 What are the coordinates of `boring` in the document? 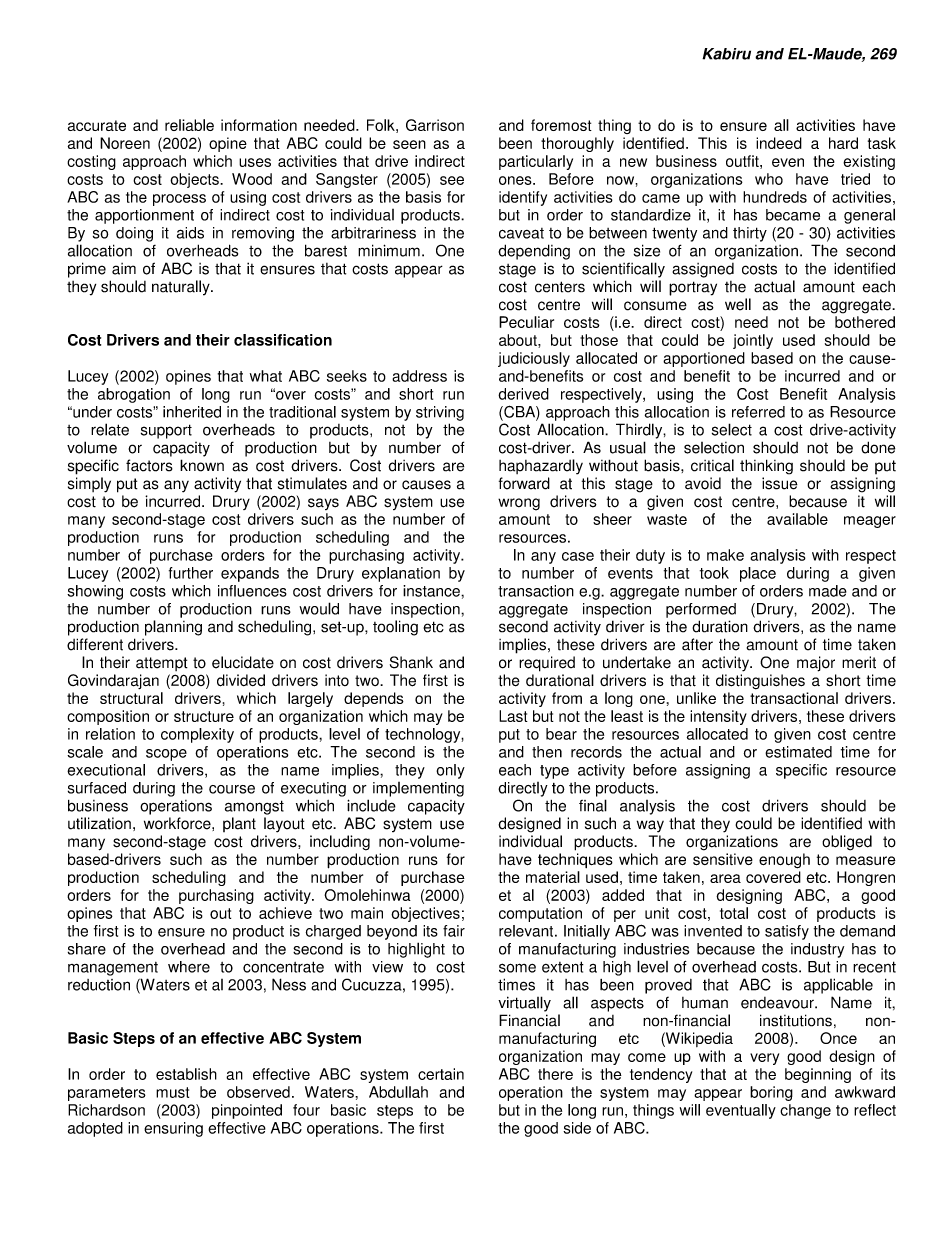 It's located at (771, 1093).
